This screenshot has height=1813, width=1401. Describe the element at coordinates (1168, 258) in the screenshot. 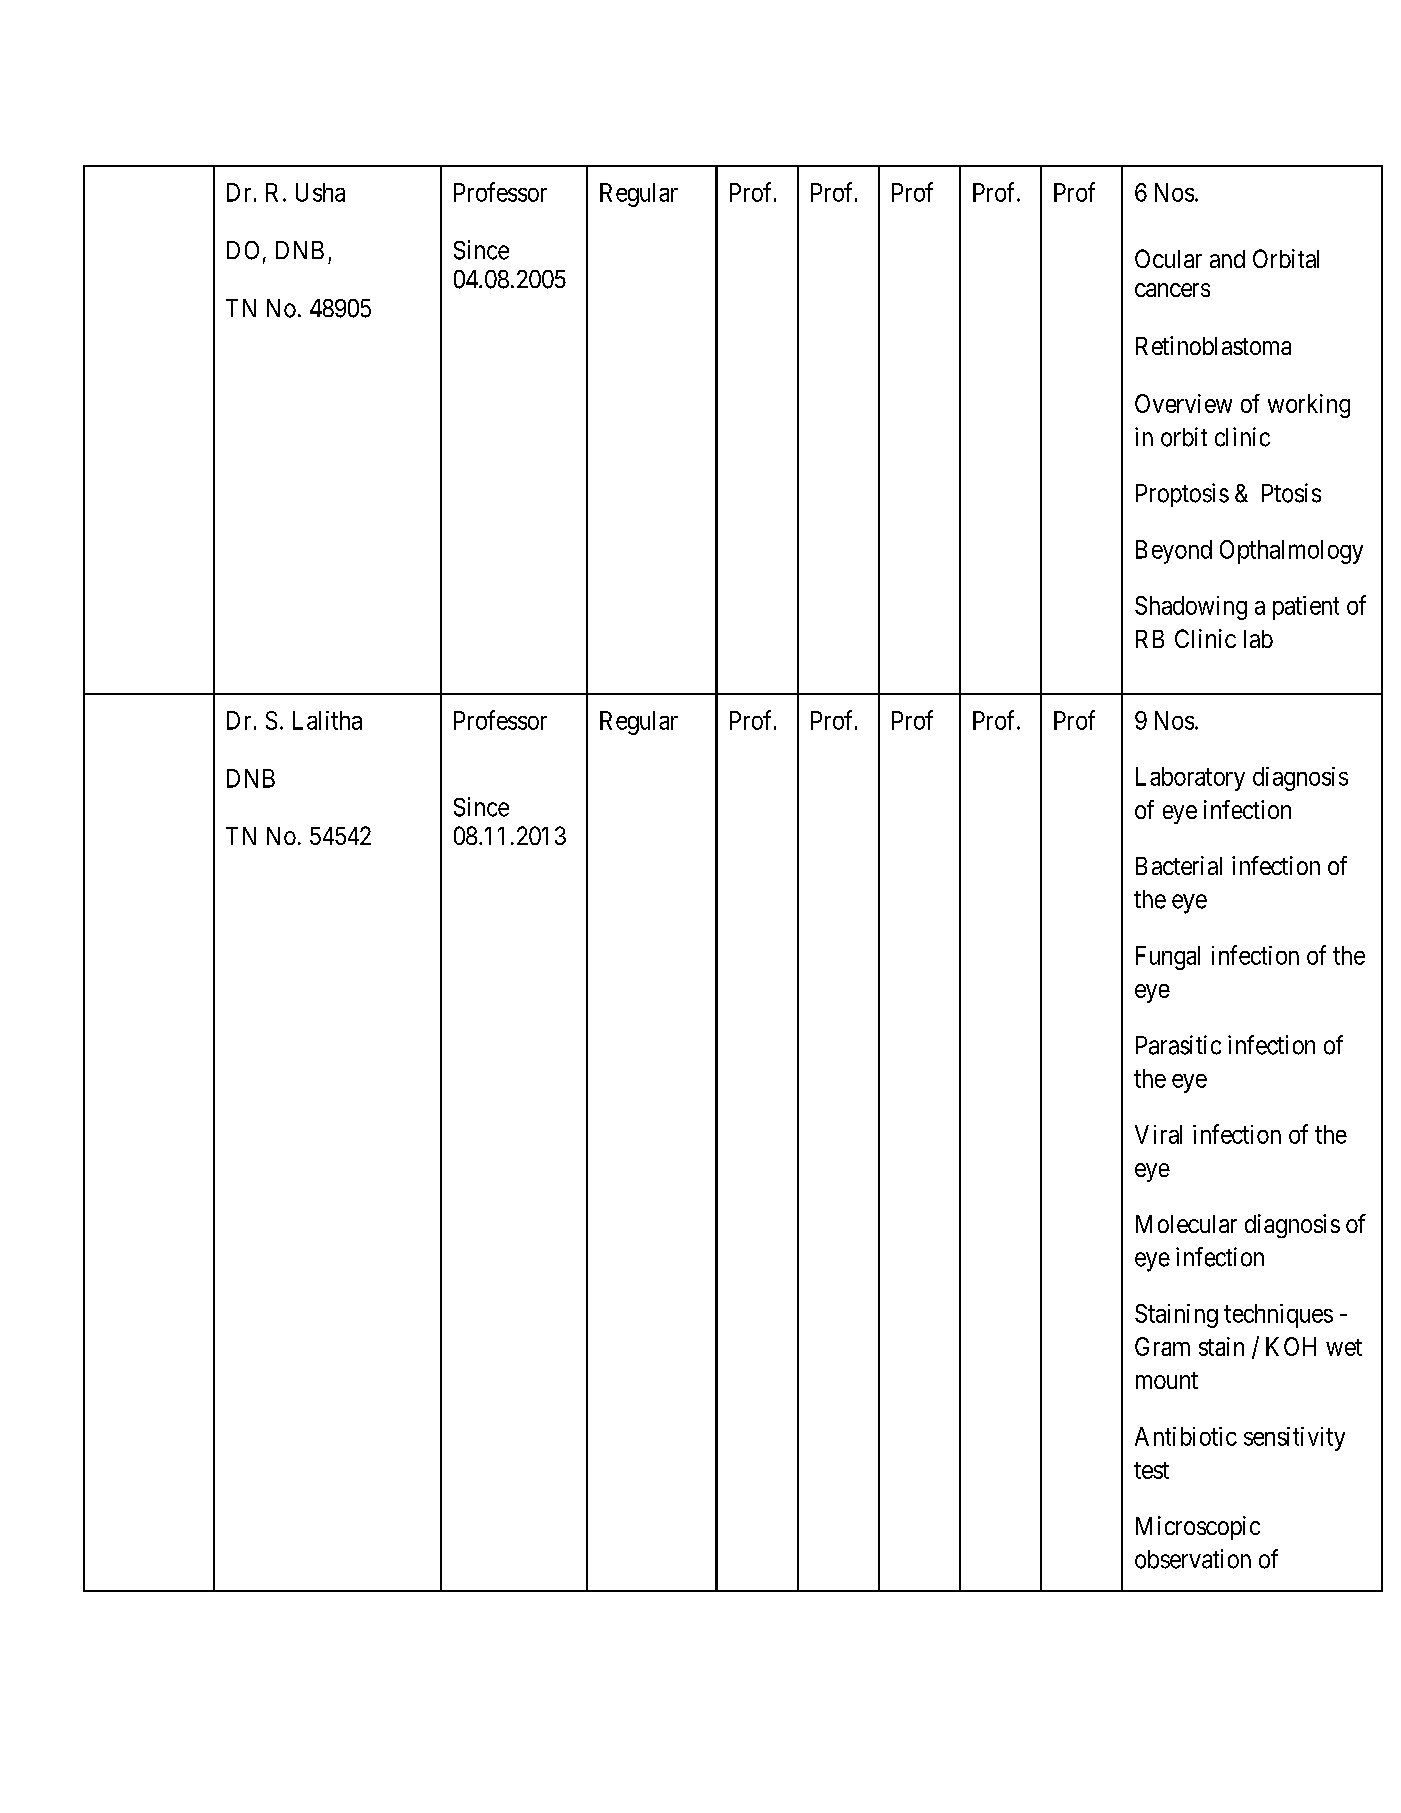

I see `Ocular` at that location.
